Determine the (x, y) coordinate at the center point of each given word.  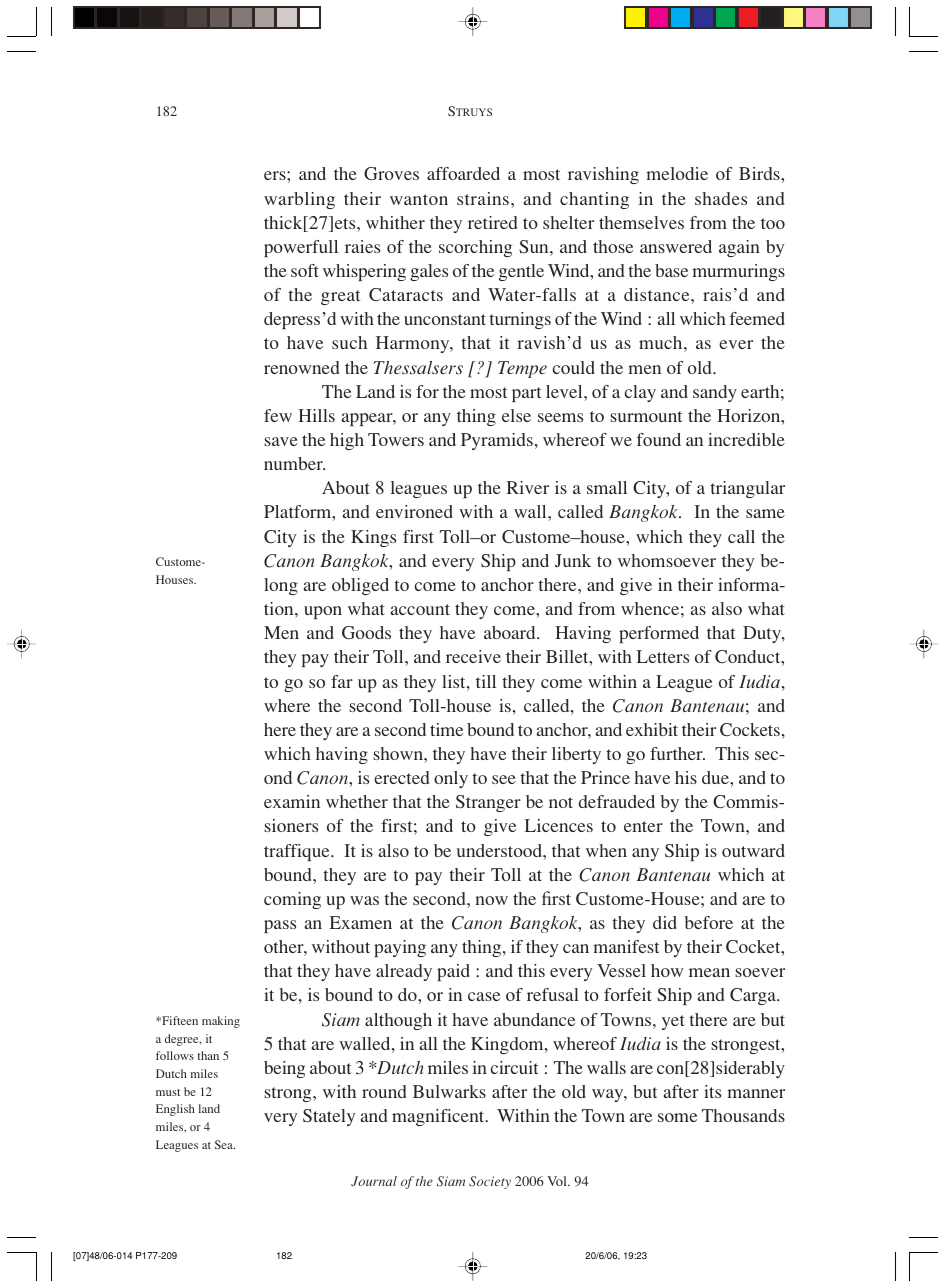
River (528, 487)
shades (721, 198)
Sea (225, 1144)
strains (483, 198)
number (294, 463)
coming (292, 900)
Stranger (488, 803)
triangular (747, 489)
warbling (299, 200)
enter (643, 826)
